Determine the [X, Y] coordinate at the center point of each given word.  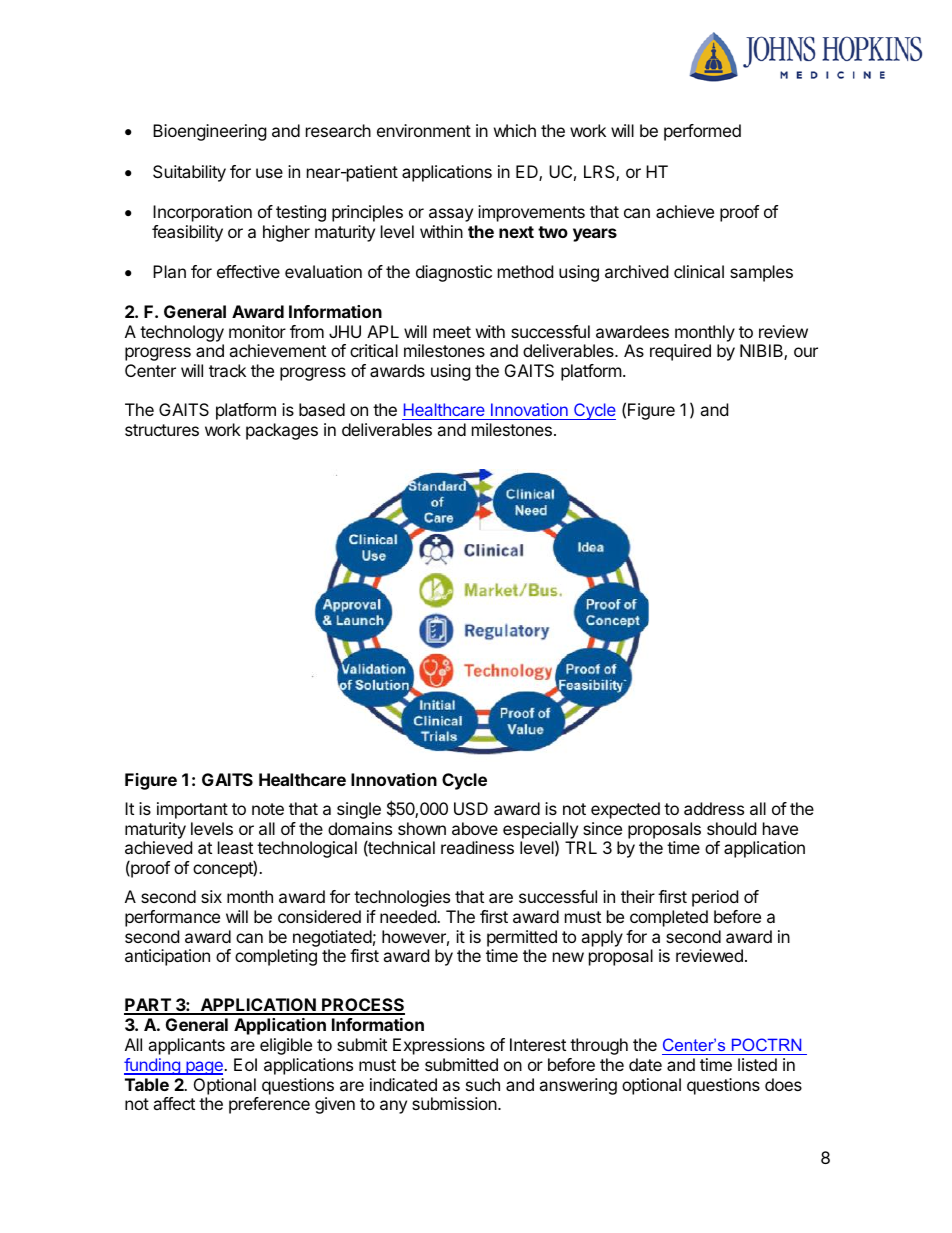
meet [452, 332]
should [731, 828]
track [227, 370]
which [515, 130]
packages [282, 431]
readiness [477, 847]
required [680, 352]
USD [471, 808]
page [204, 1068]
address [714, 808]
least [235, 847]
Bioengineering [210, 132]
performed [702, 132]
